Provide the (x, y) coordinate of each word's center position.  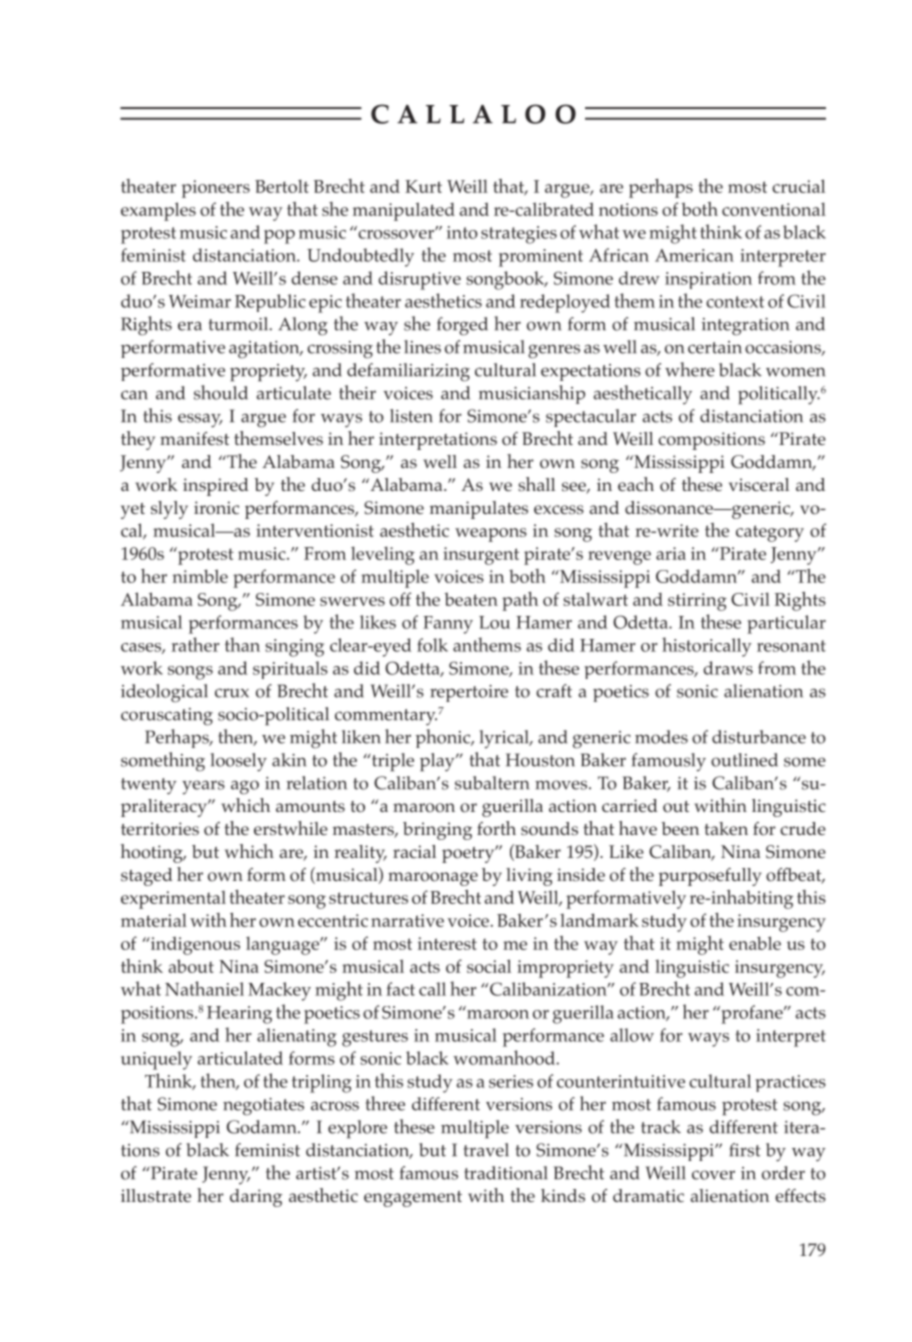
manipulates (479, 510)
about (191, 966)
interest (447, 943)
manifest (194, 438)
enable (755, 943)
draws (728, 668)
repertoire (469, 693)
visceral (759, 484)
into (462, 232)
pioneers (216, 189)
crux (232, 693)
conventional (774, 209)
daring (256, 1198)
